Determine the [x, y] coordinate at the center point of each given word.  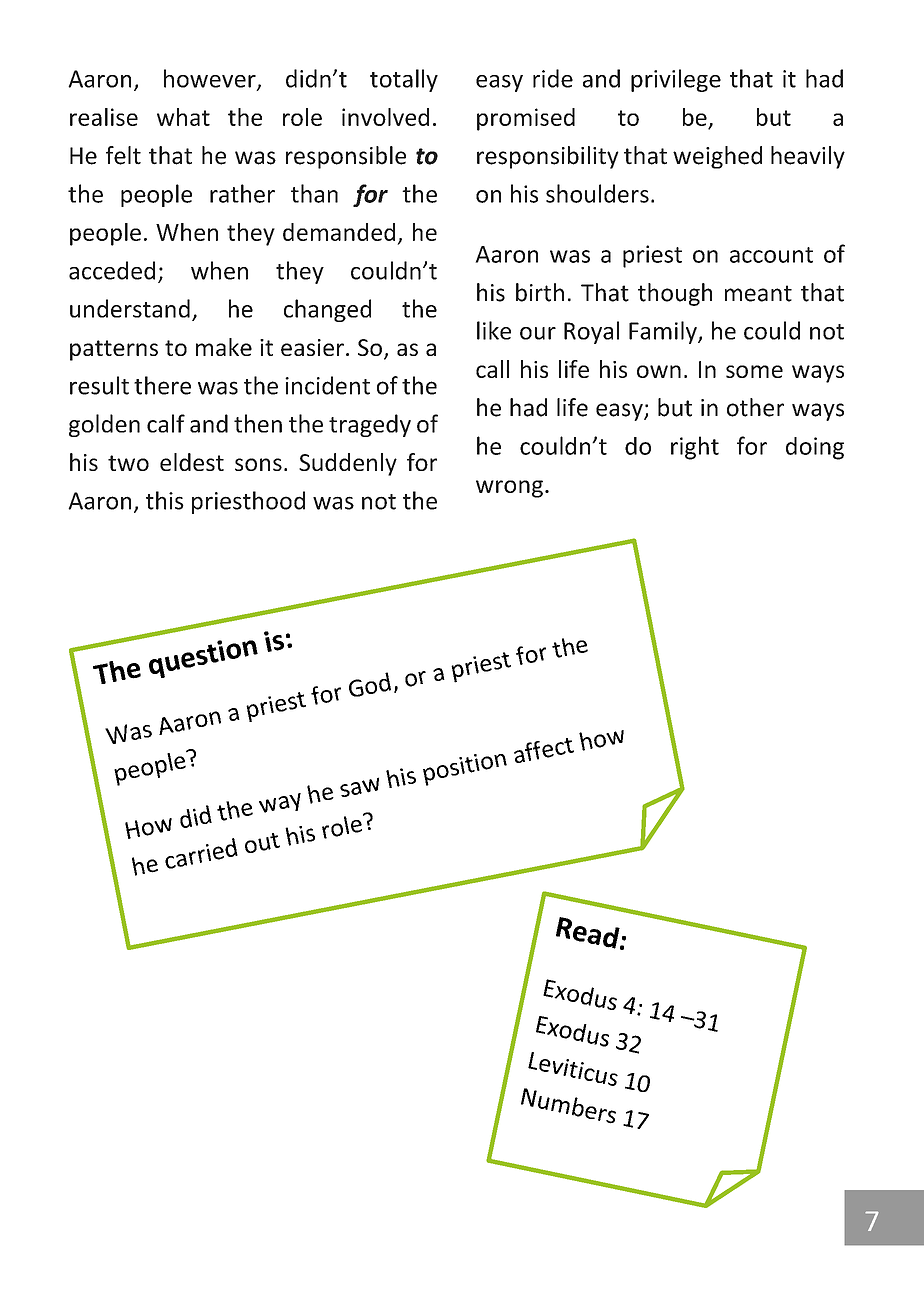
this [165, 500]
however [211, 79]
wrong [509, 489]
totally [404, 80]
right [695, 448]
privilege [676, 80]
